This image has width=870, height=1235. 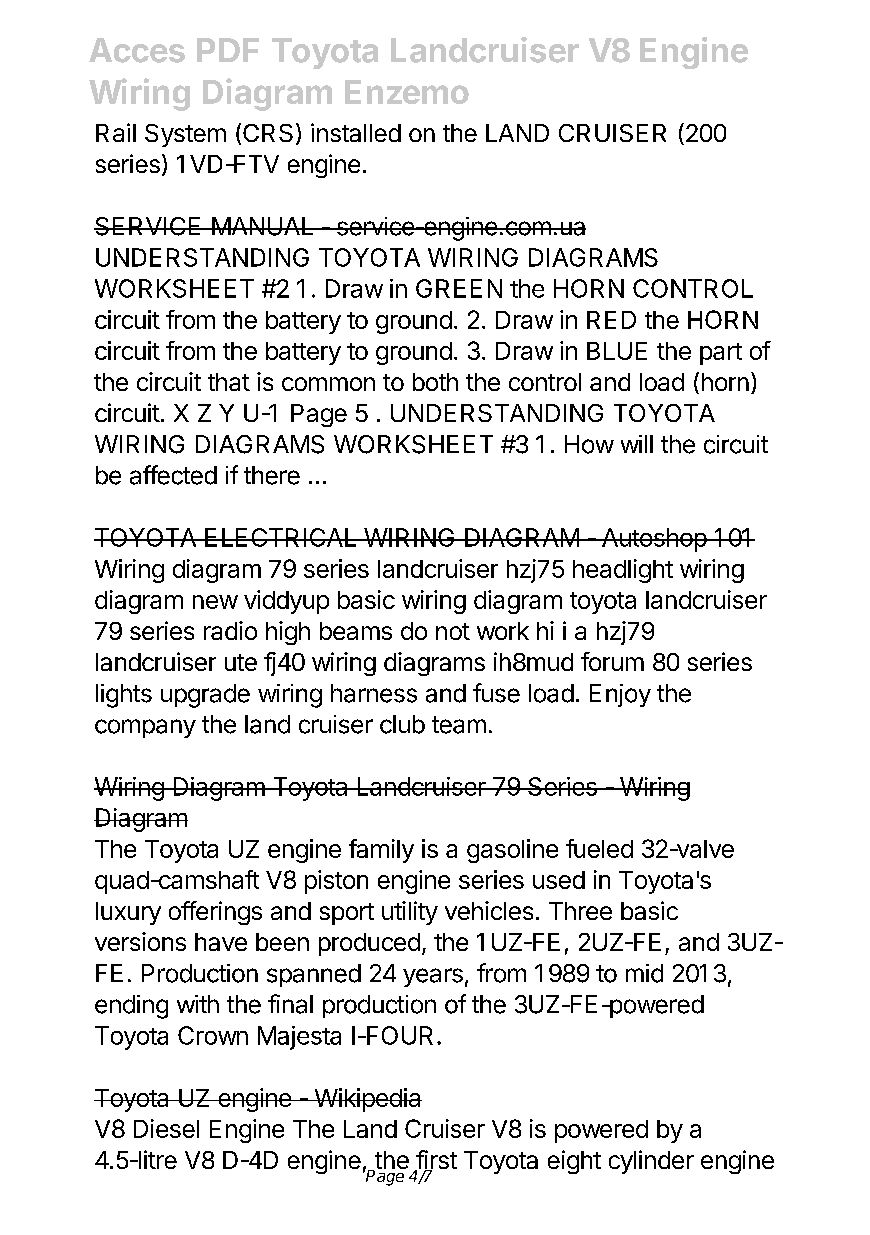 I want to click on Enjoy, so click(x=620, y=695).
